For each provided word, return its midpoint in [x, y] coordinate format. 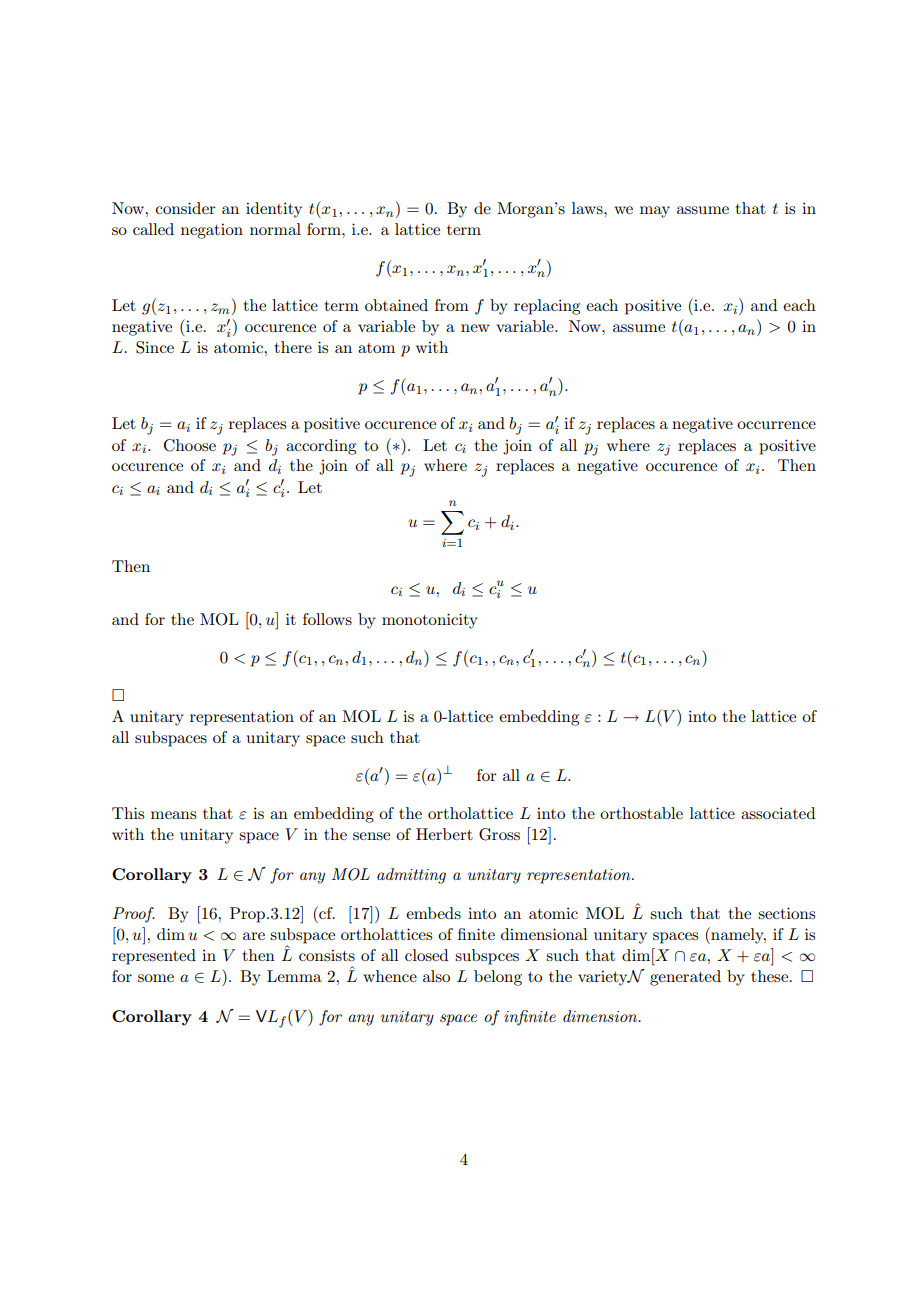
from [452, 305]
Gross [499, 834]
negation [212, 231]
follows [327, 619]
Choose [190, 445]
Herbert [444, 834]
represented [154, 957]
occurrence [776, 425]
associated [778, 813]
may [655, 212]
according [321, 447]
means [173, 815]
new [475, 328]
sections [786, 913]
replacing [547, 307]
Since [155, 347]
